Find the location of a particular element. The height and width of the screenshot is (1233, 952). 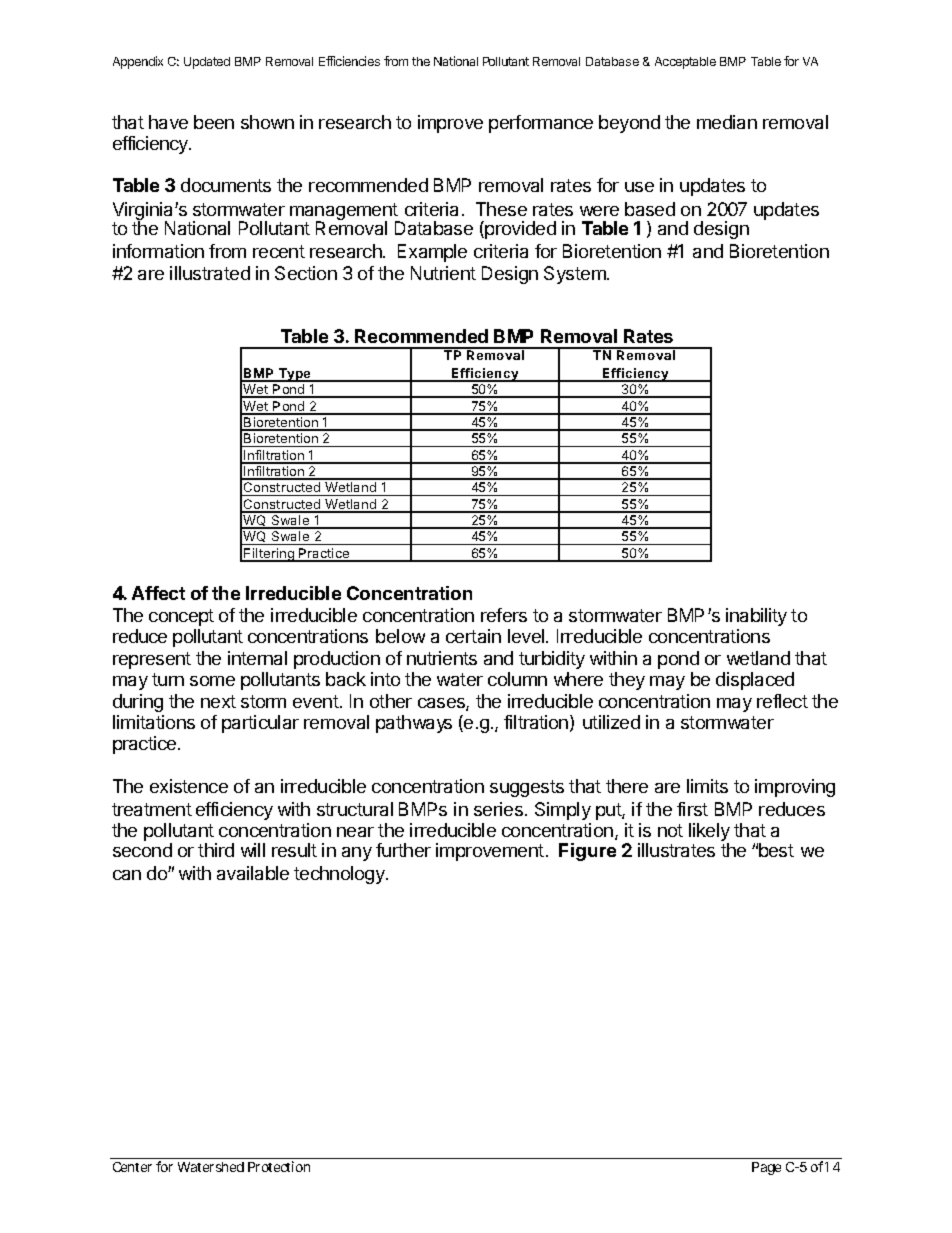

third is located at coordinates (216, 850).
